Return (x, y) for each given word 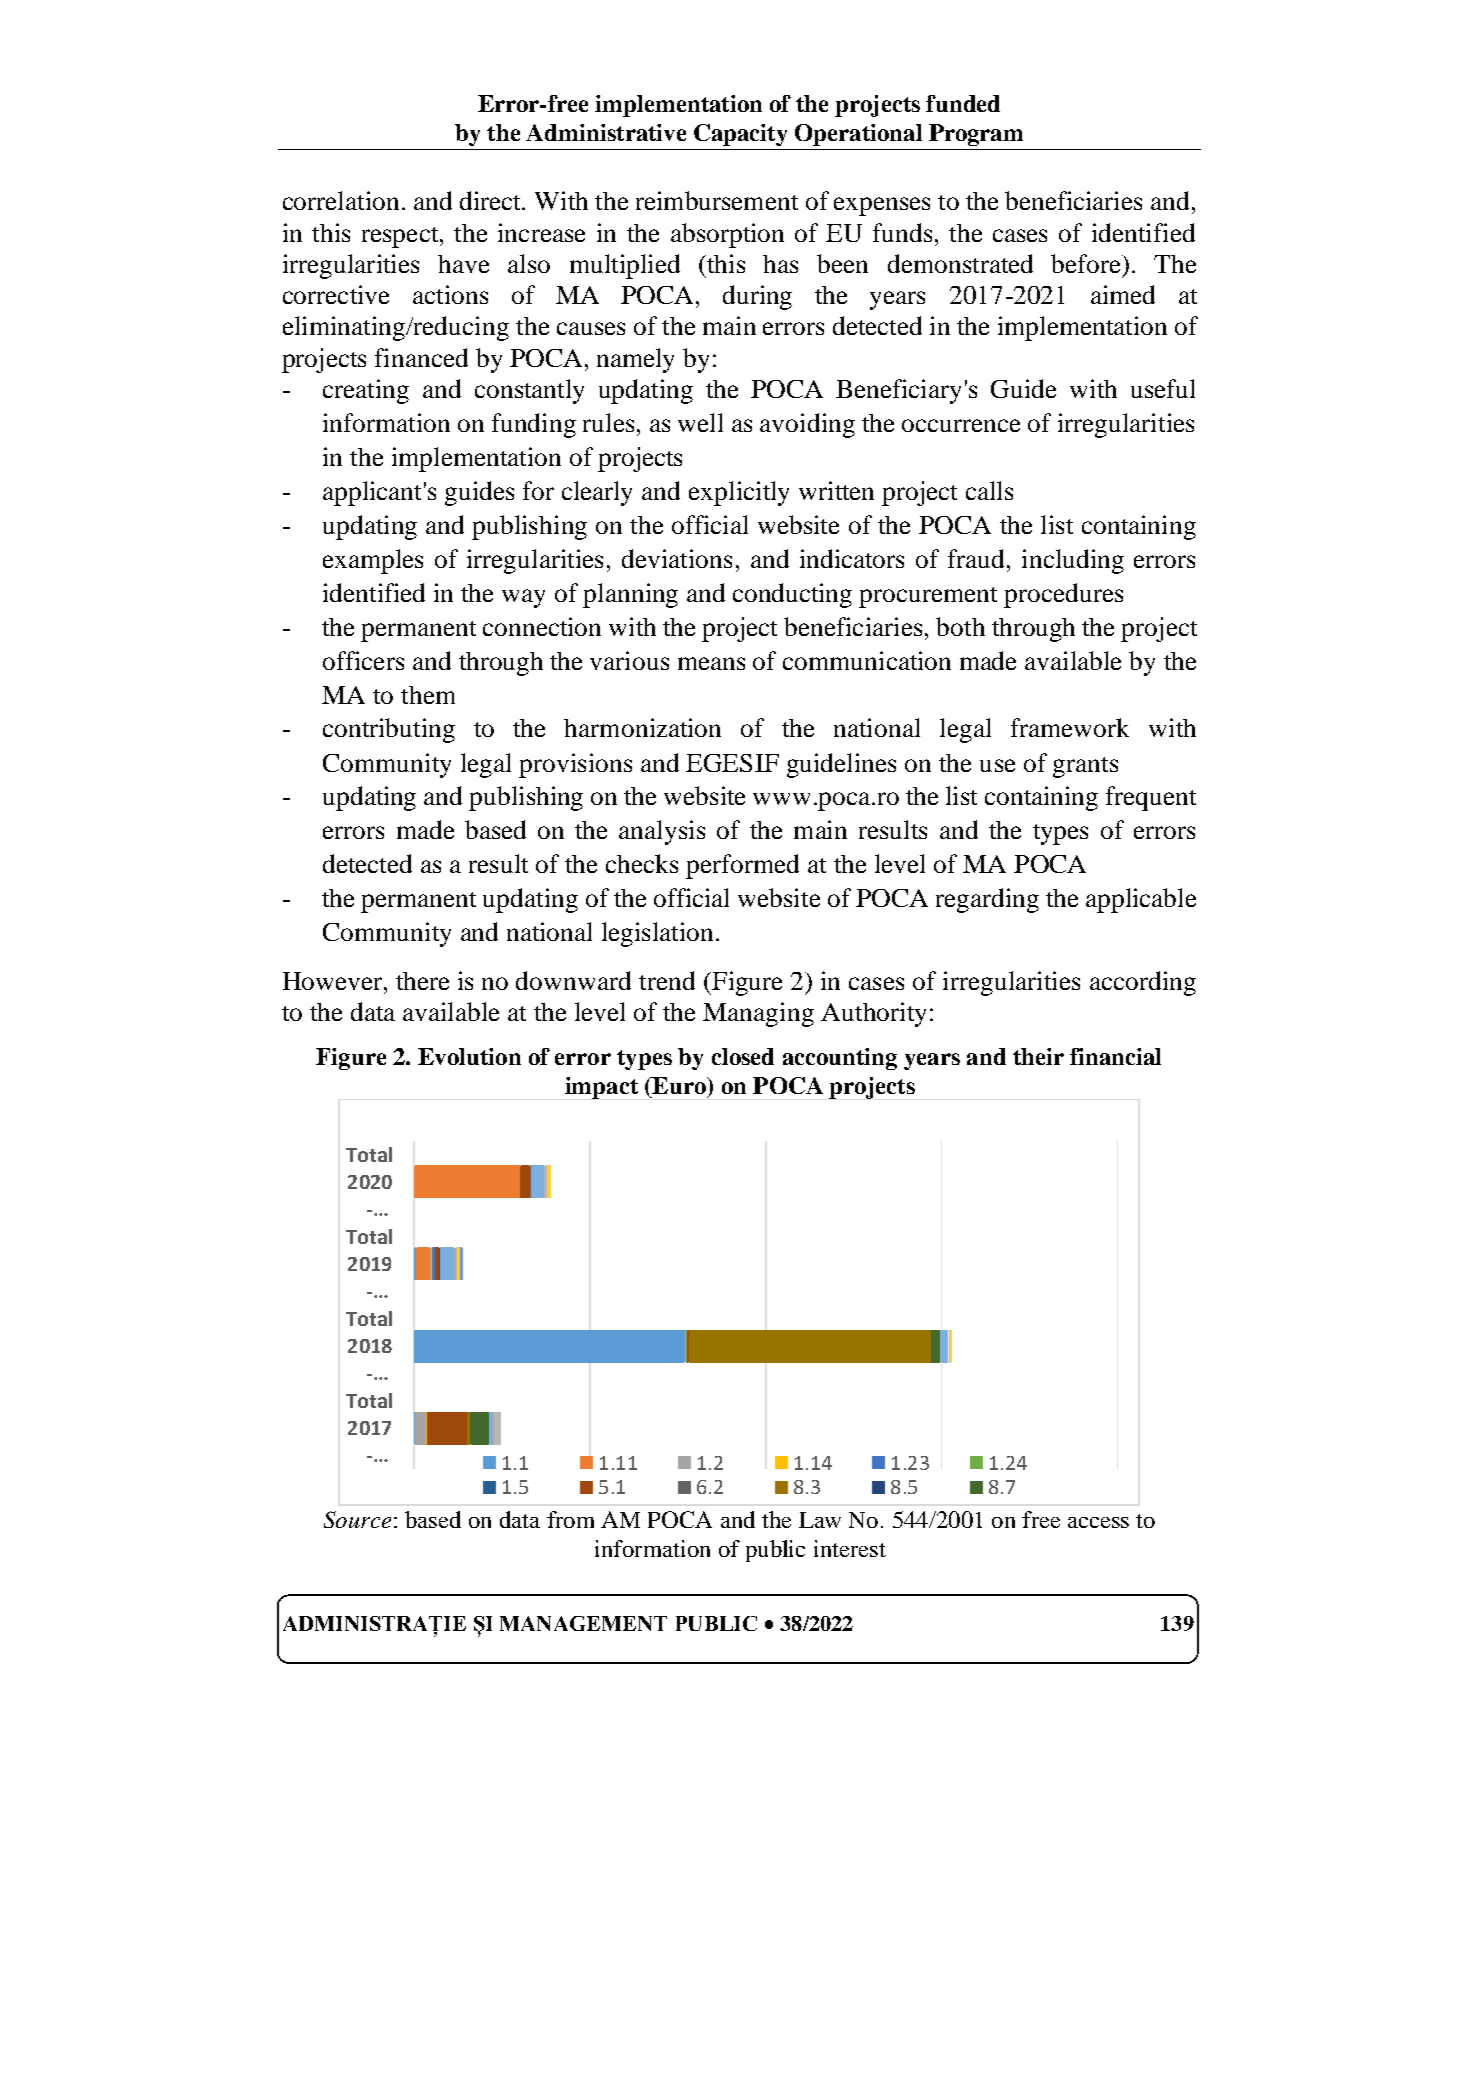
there (422, 981)
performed (742, 866)
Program (976, 135)
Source (357, 1519)
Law (820, 1520)
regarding (987, 900)
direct (491, 200)
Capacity (740, 135)
